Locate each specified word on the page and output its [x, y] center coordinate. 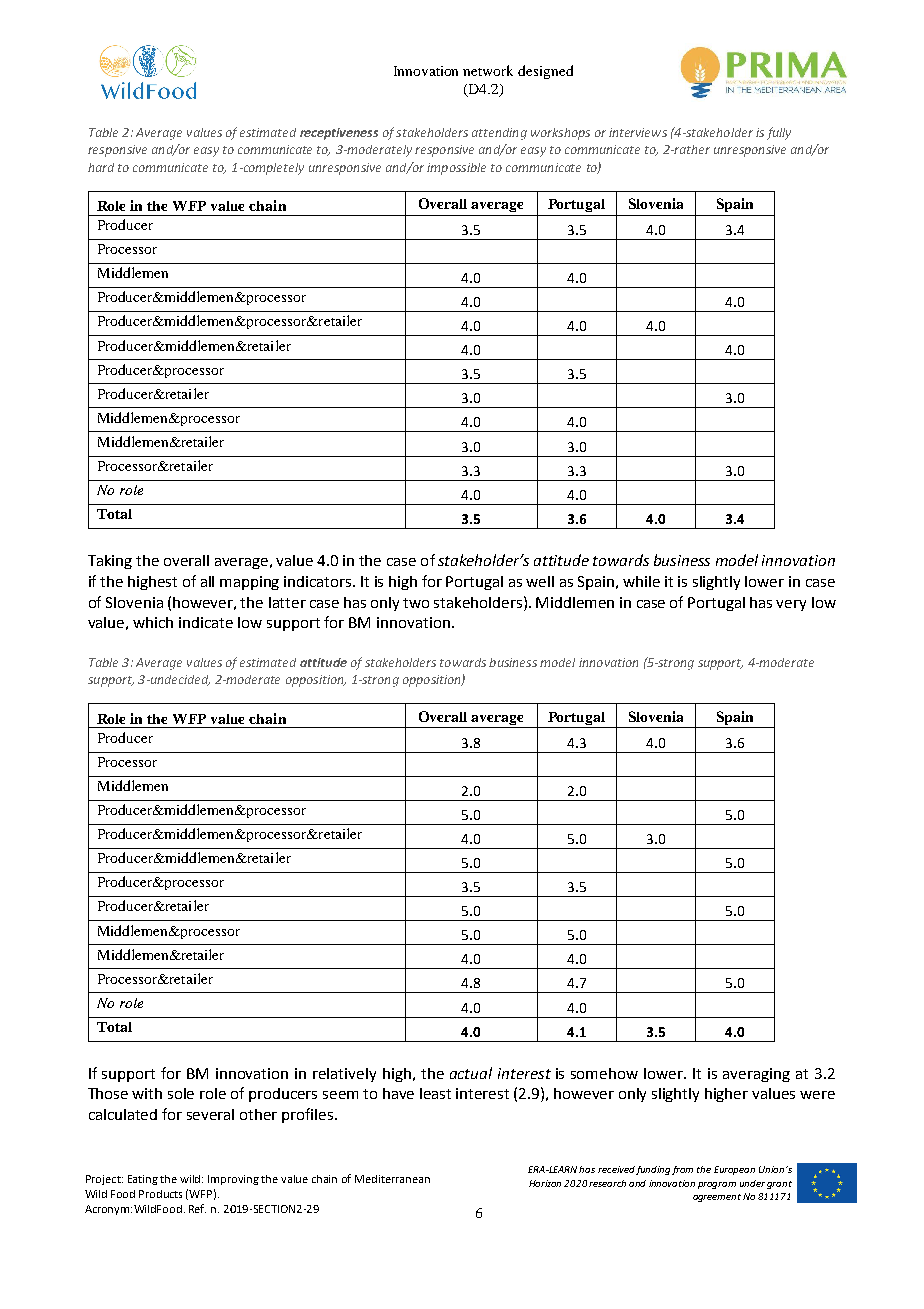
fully [779, 133]
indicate [206, 622]
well [540, 581]
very [791, 605]
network [488, 70]
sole [181, 1093]
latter [287, 602]
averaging [756, 1075]
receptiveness [339, 134]
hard [101, 167]
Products [160, 1194]
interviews [638, 132]
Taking [110, 562]
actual [471, 1073]
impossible [456, 169]
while [641, 581]
